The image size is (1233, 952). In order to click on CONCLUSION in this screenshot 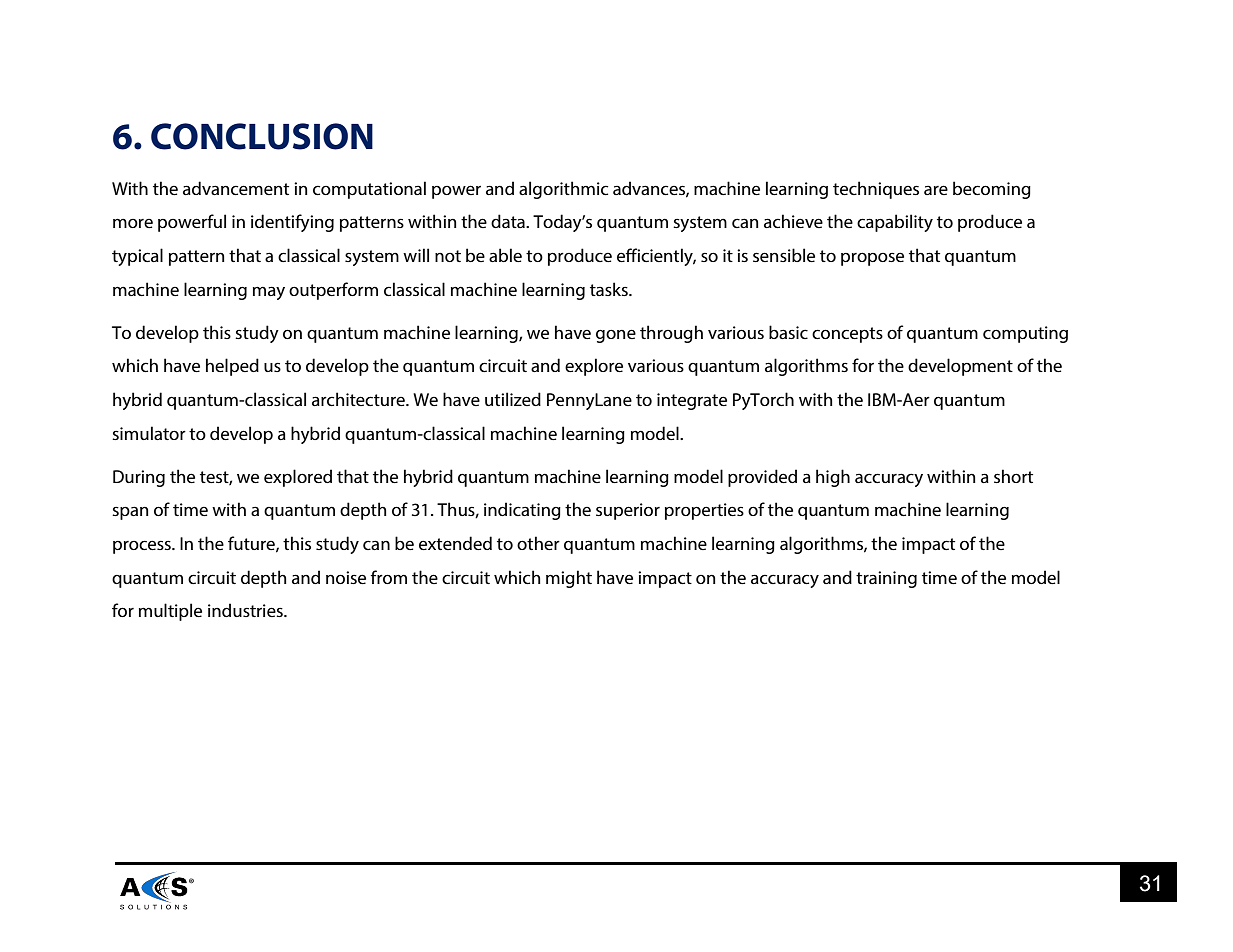, I will do `click(262, 136)`.
